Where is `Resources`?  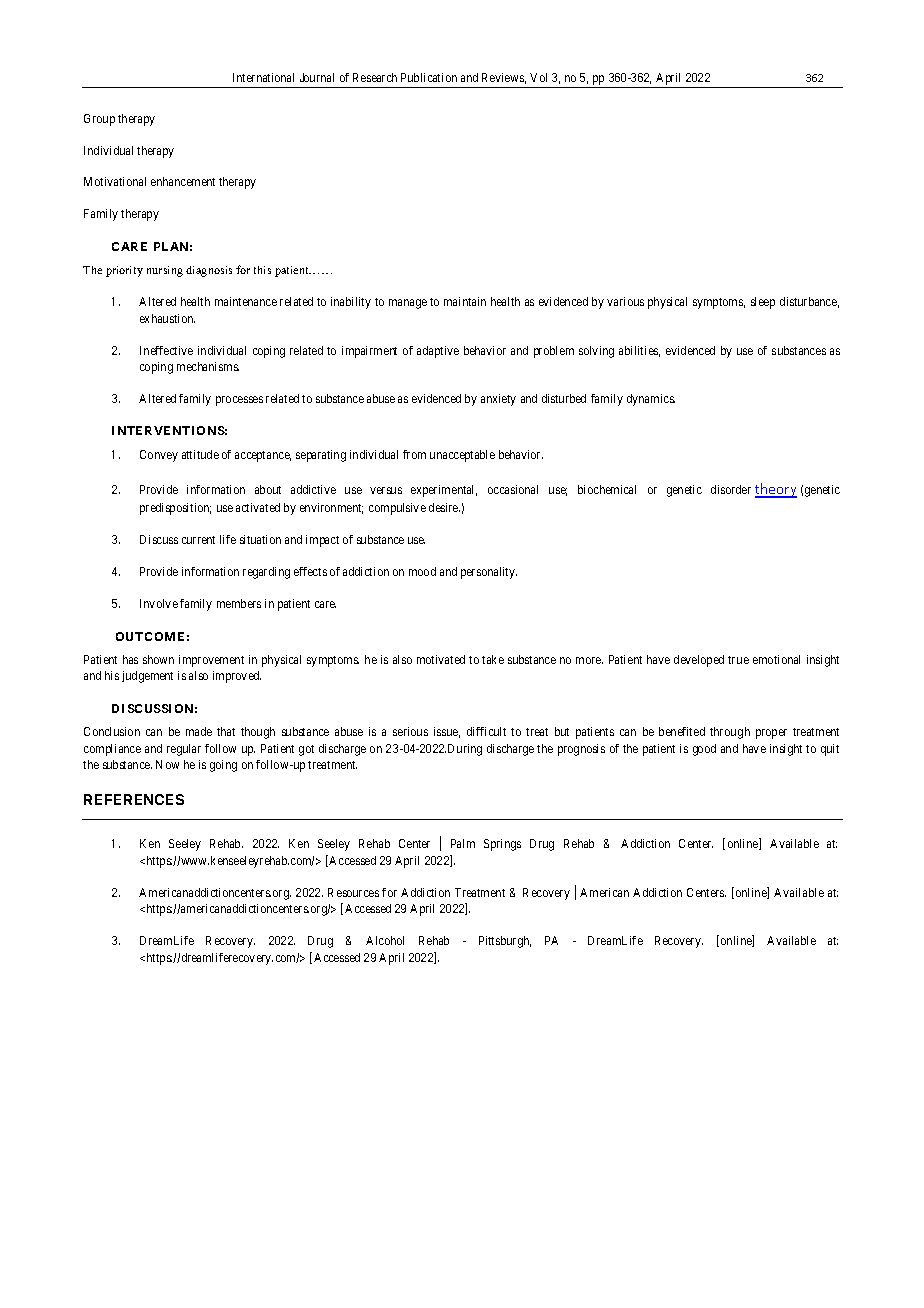
Resources is located at coordinates (353, 892).
